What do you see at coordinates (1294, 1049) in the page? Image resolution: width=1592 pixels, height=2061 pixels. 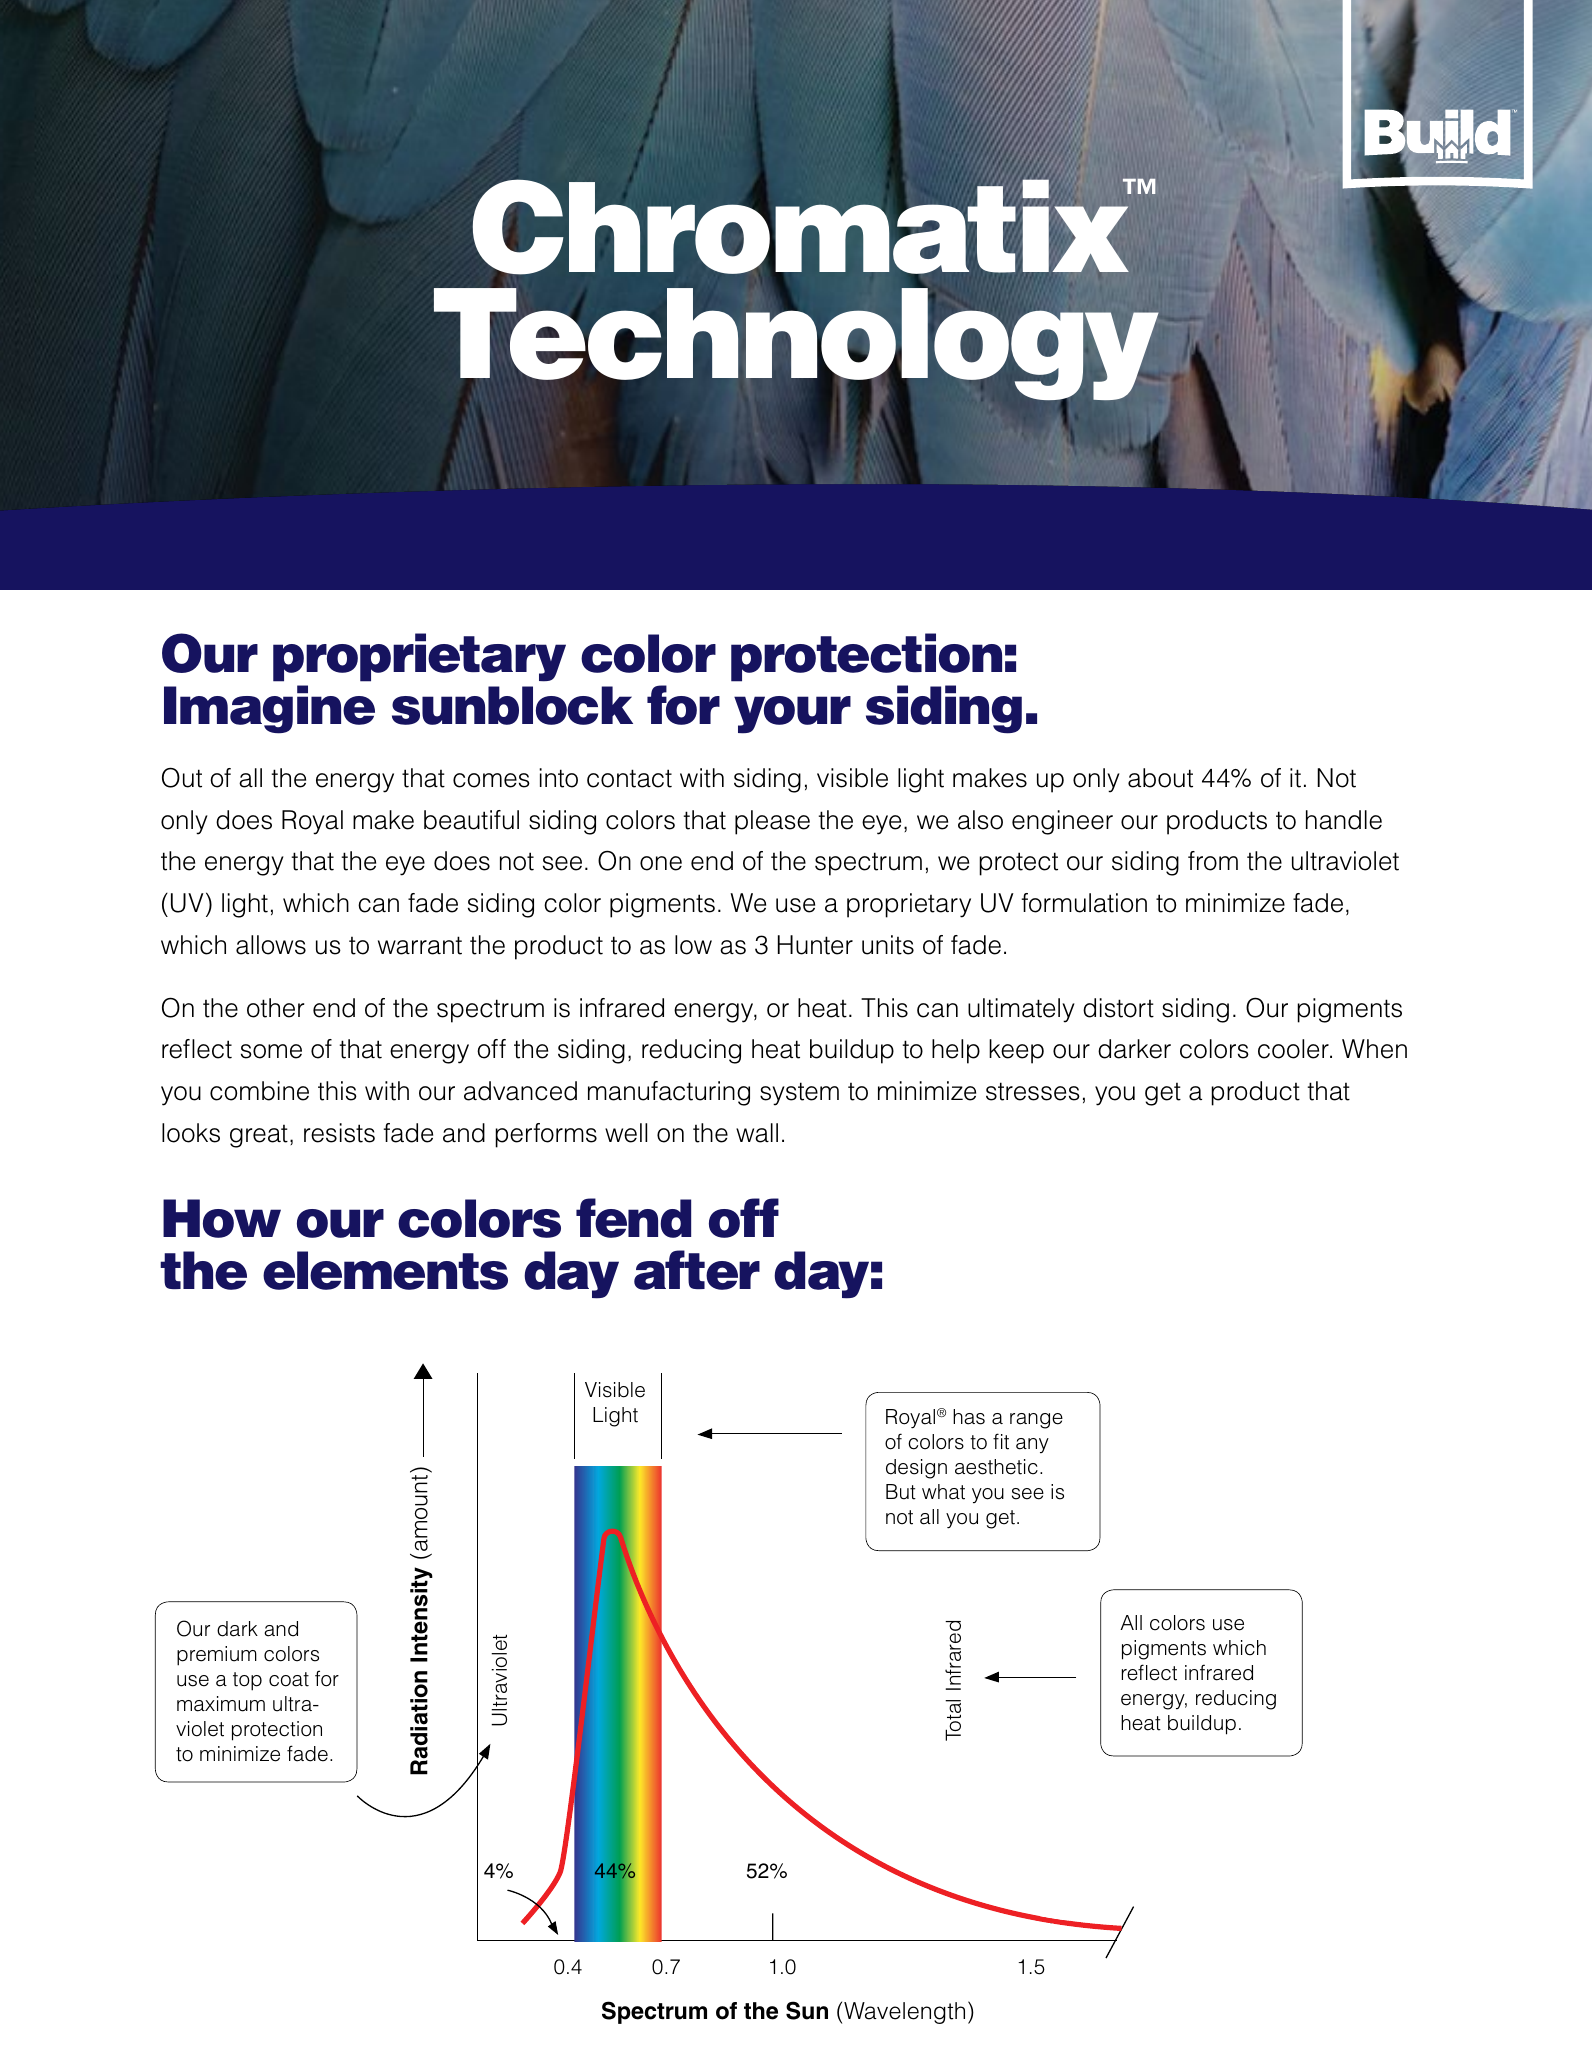 I see `cooler` at bounding box center [1294, 1049].
